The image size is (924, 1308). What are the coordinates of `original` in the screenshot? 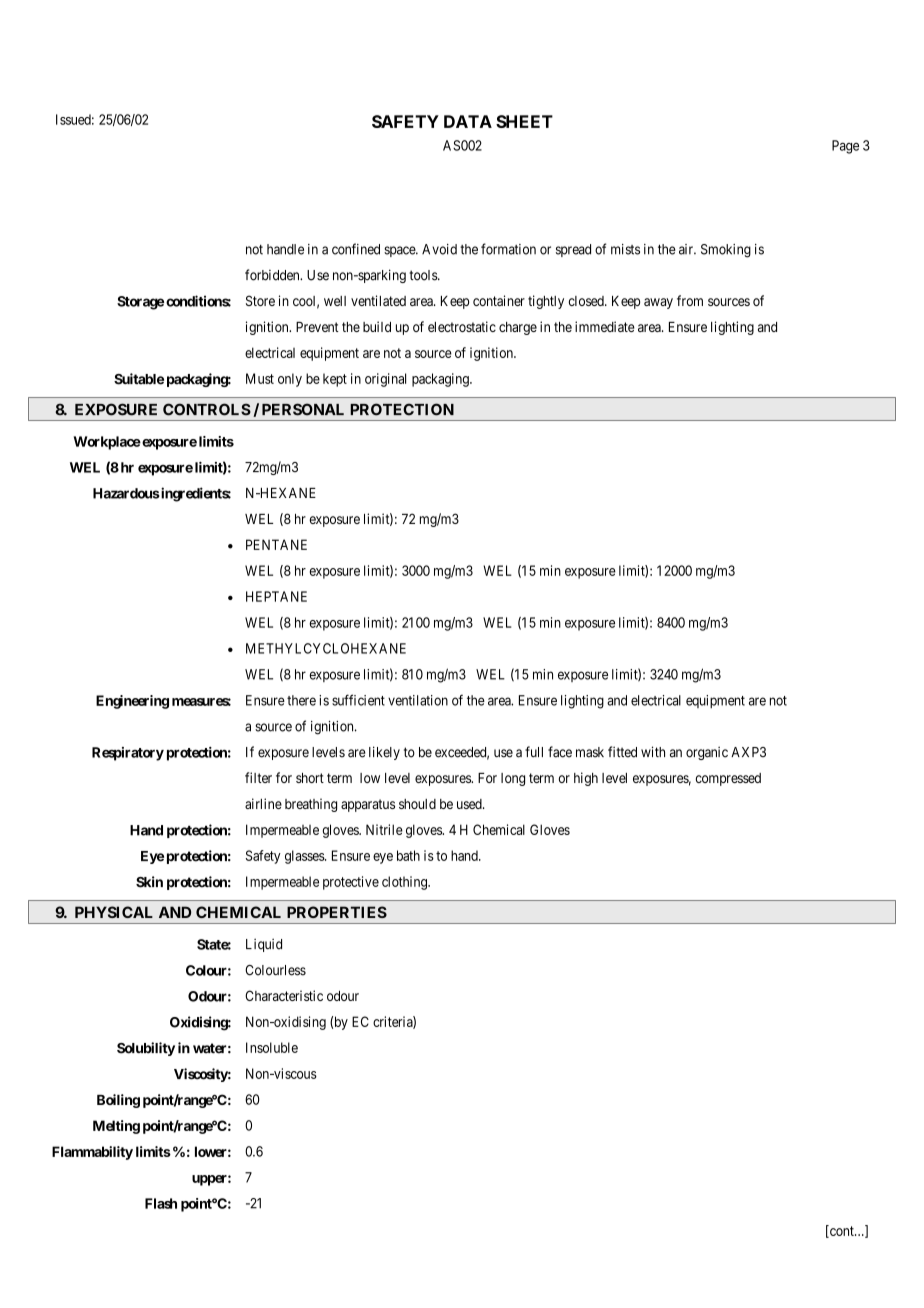 It's located at (385, 380).
